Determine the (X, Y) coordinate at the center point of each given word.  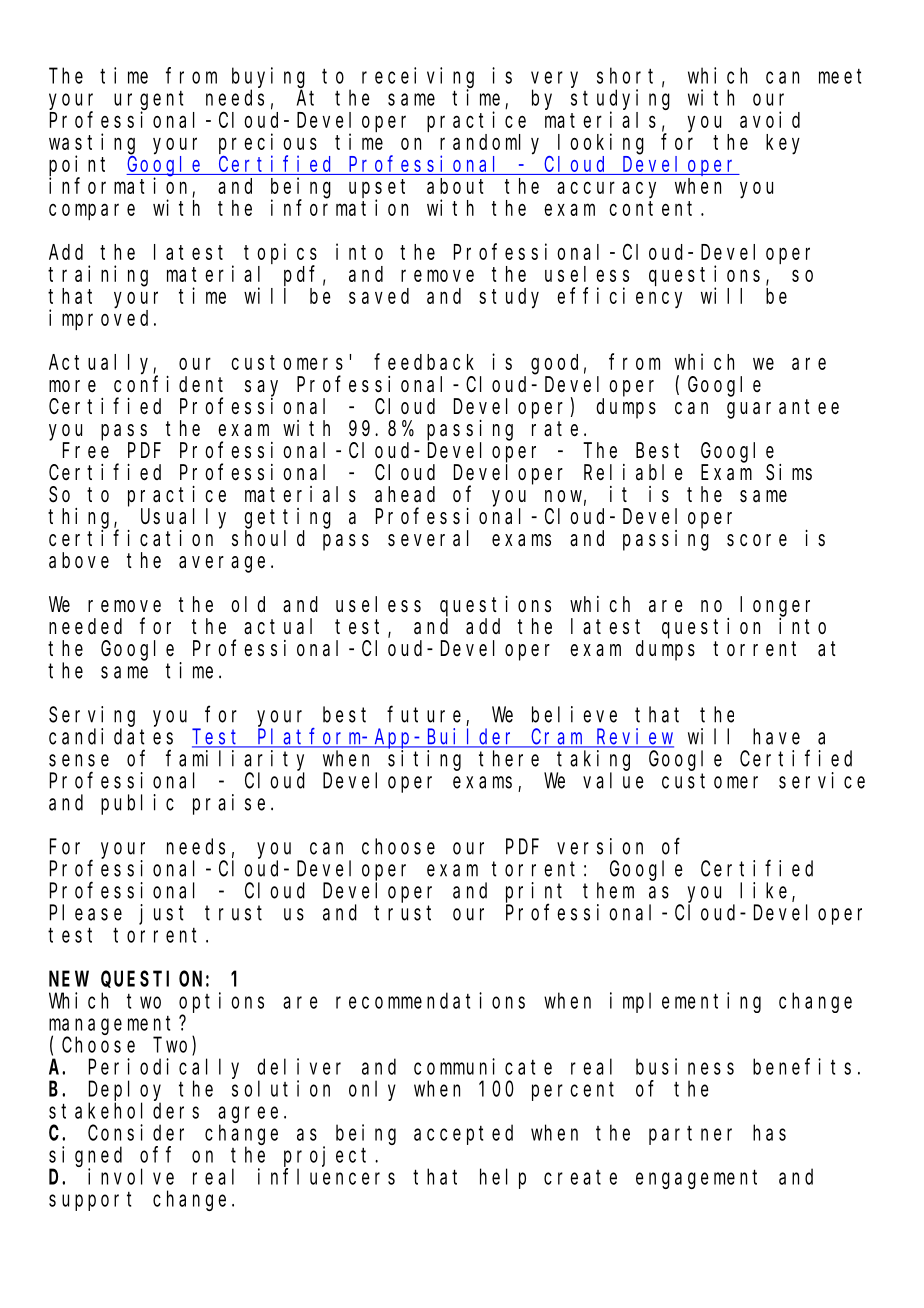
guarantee (783, 409)
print (534, 893)
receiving (418, 77)
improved (102, 319)
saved (379, 296)
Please (86, 912)
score (757, 540)
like (766, 891)
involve (131, 1176)
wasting (92, 144)
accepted (463, 1134)
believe (574, 714)
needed (85, 626)
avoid (770, 119)
